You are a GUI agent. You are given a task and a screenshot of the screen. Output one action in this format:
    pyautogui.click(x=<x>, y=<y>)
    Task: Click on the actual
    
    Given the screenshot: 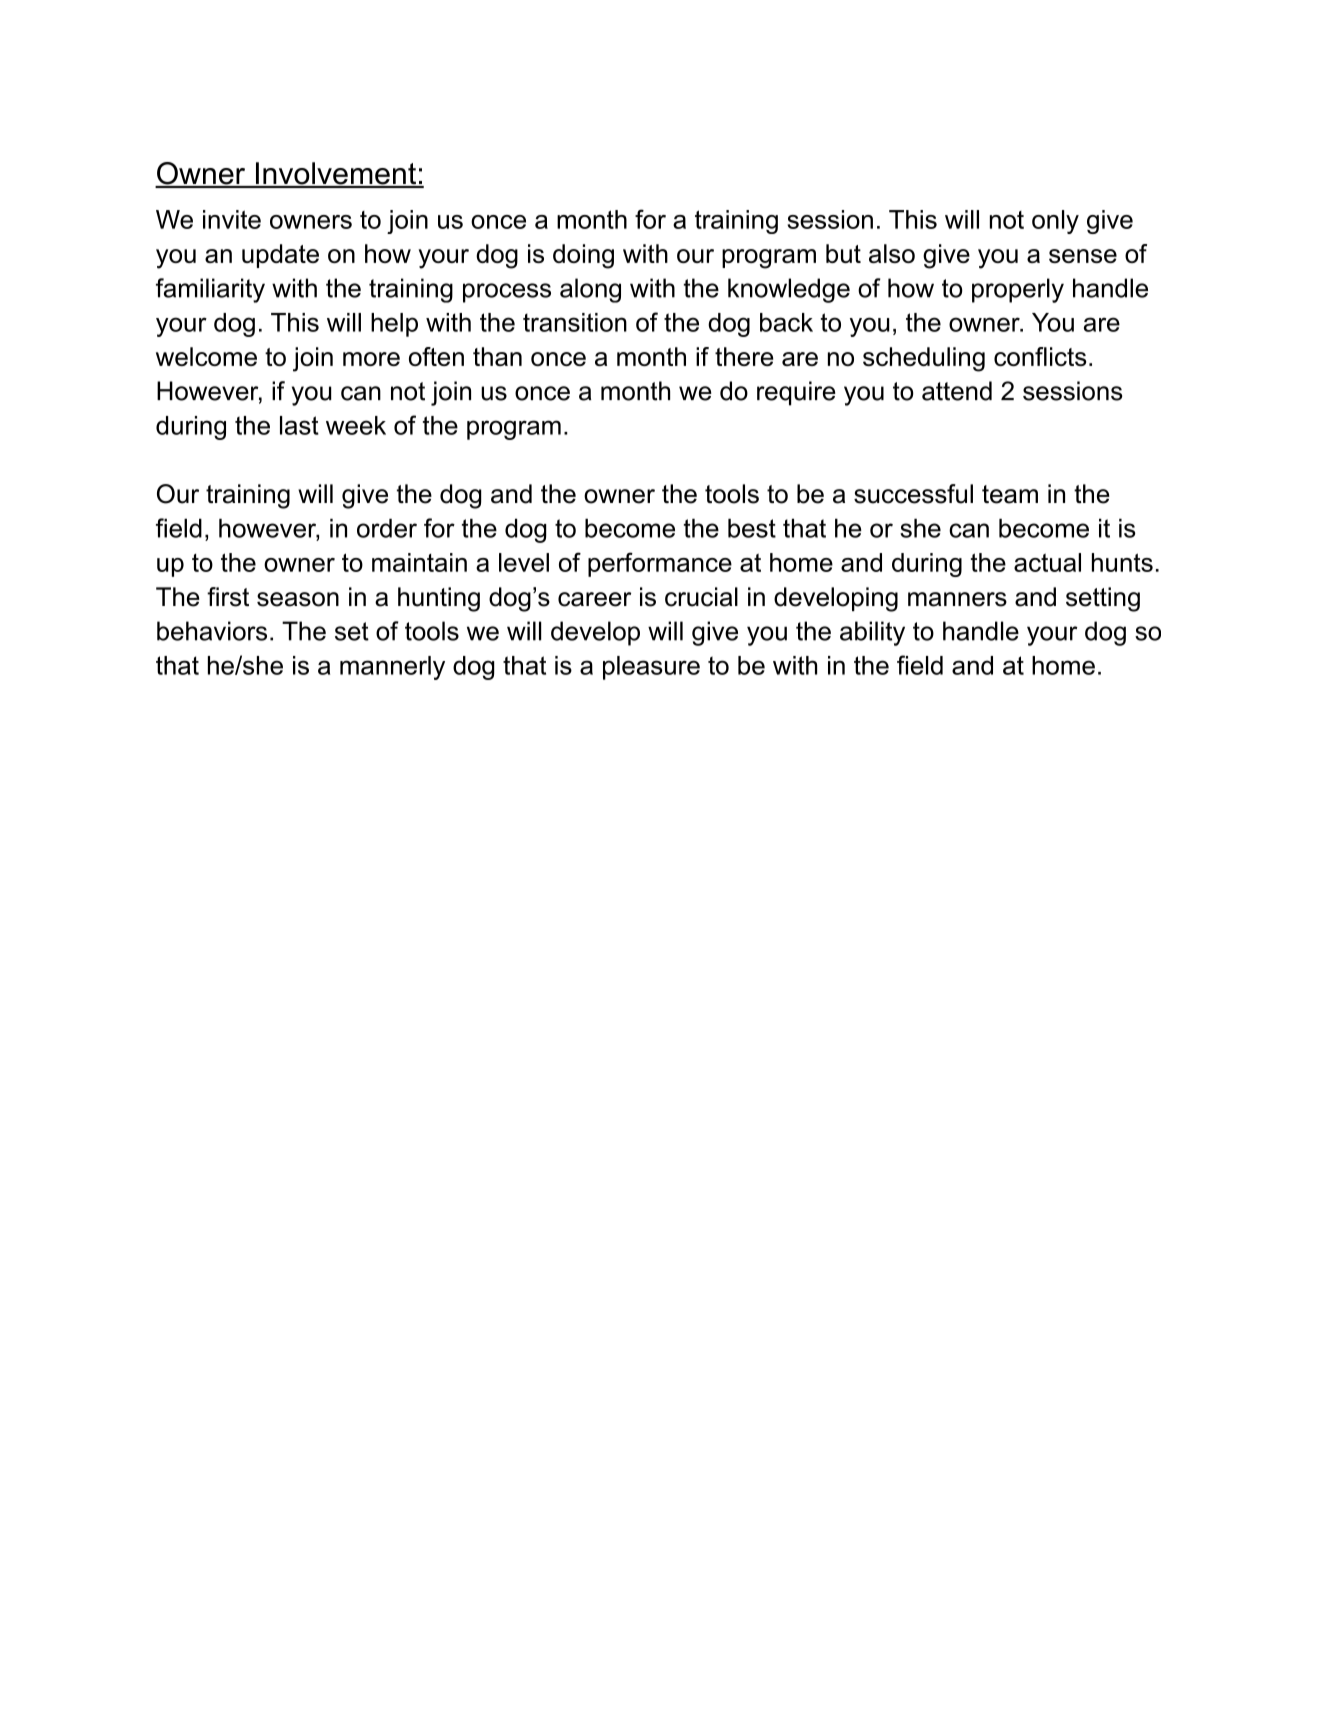 What is the action you would take?
    pyautogui.click(x=1047, y=562)
